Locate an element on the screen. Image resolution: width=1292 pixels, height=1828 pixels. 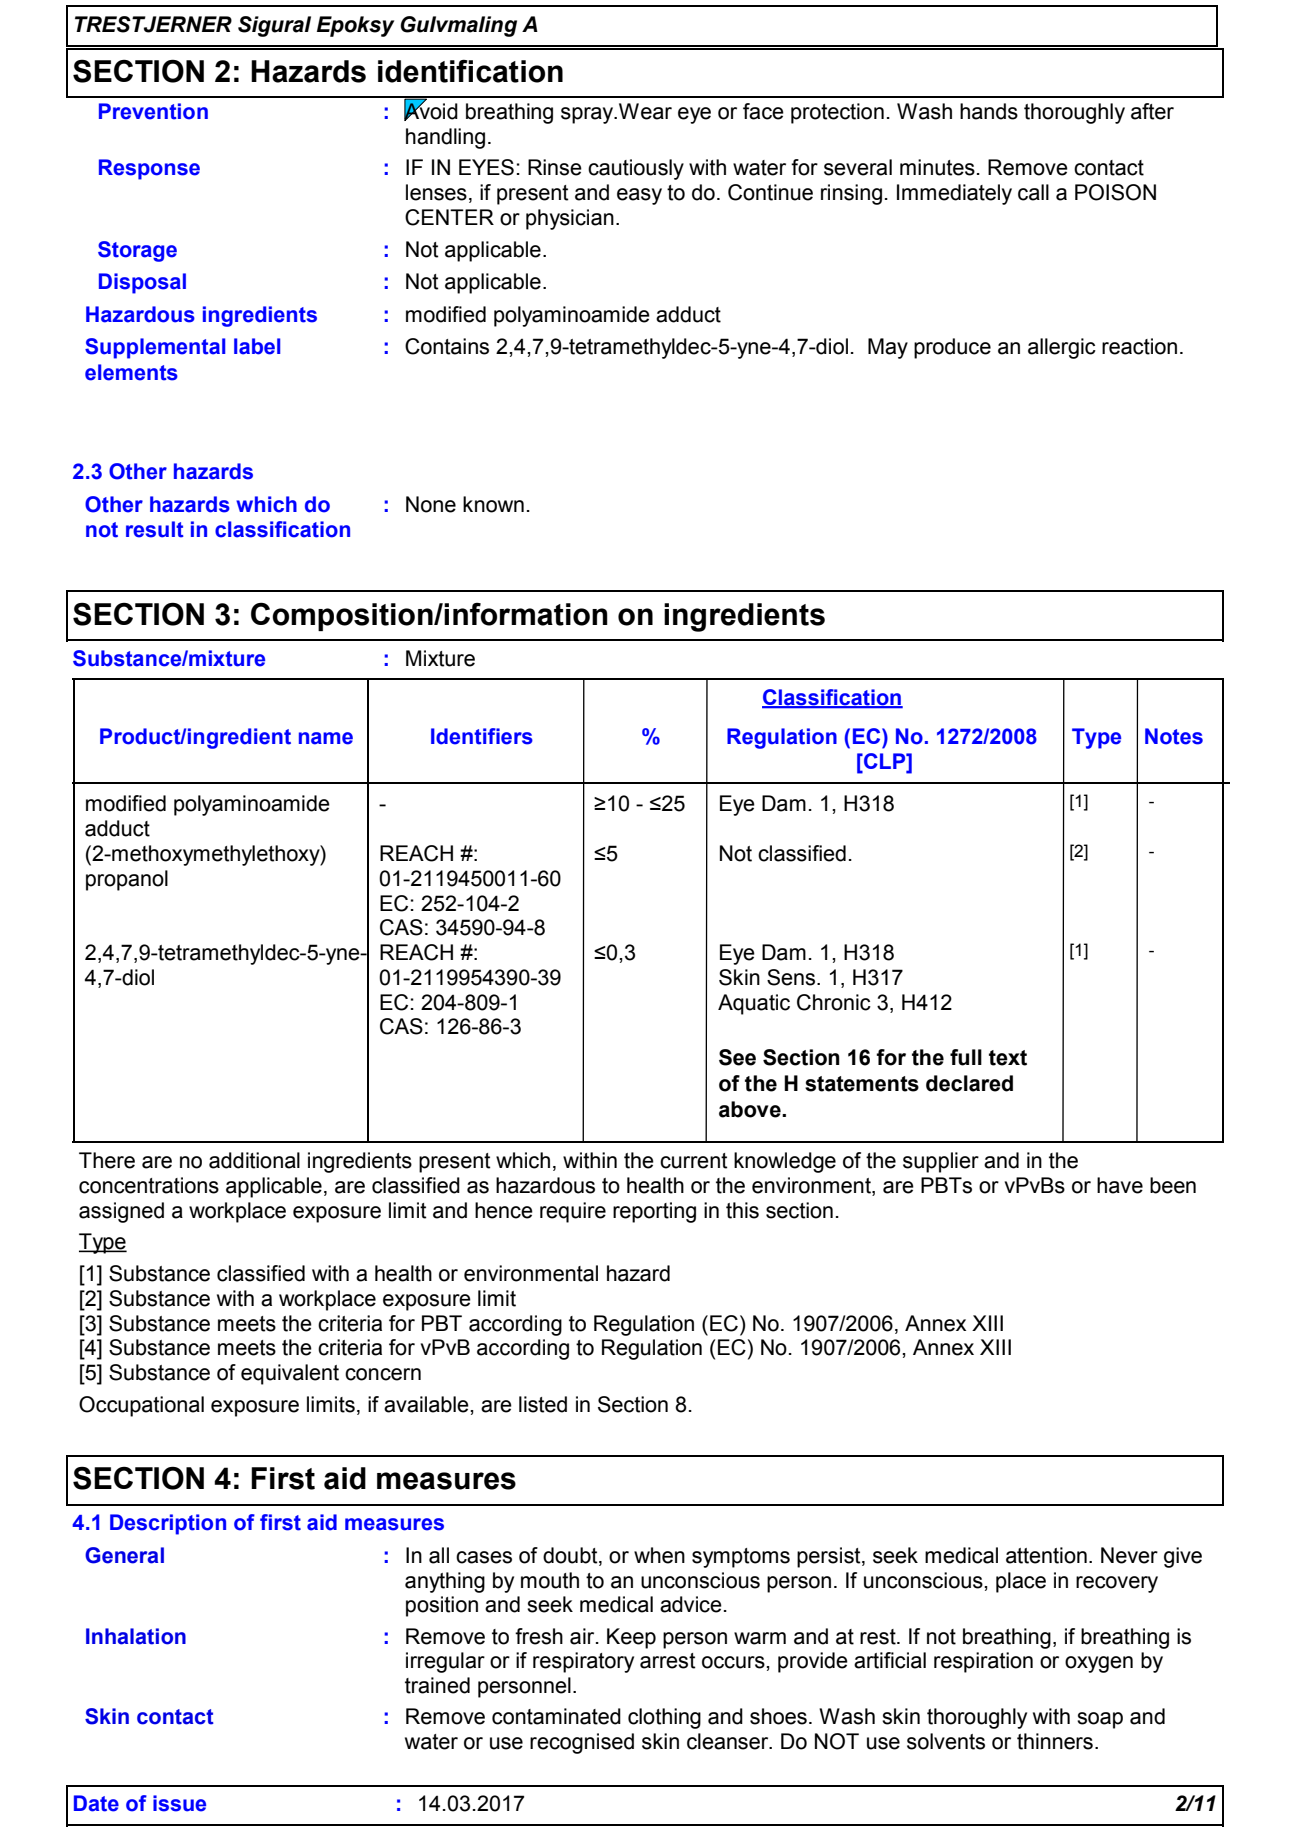
clothing is located at coordinates (664, 1718).
